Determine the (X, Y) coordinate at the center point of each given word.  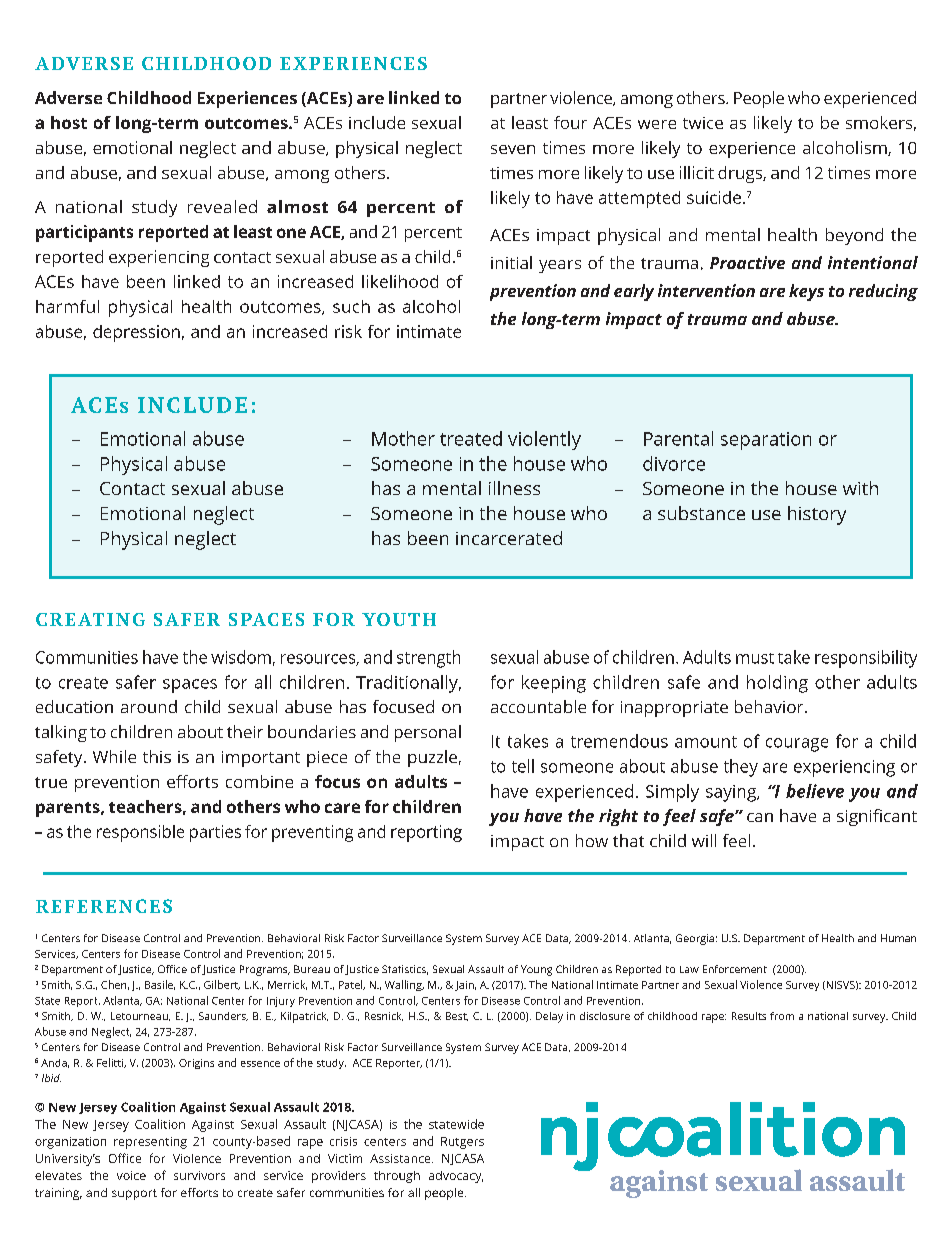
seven (513, 149)
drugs (741, 174)
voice (131, 1175)
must (755, 658)
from (782, 1016)
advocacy (456, 1177)
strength (428, 659)
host (69, 122)
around (149, 706)
